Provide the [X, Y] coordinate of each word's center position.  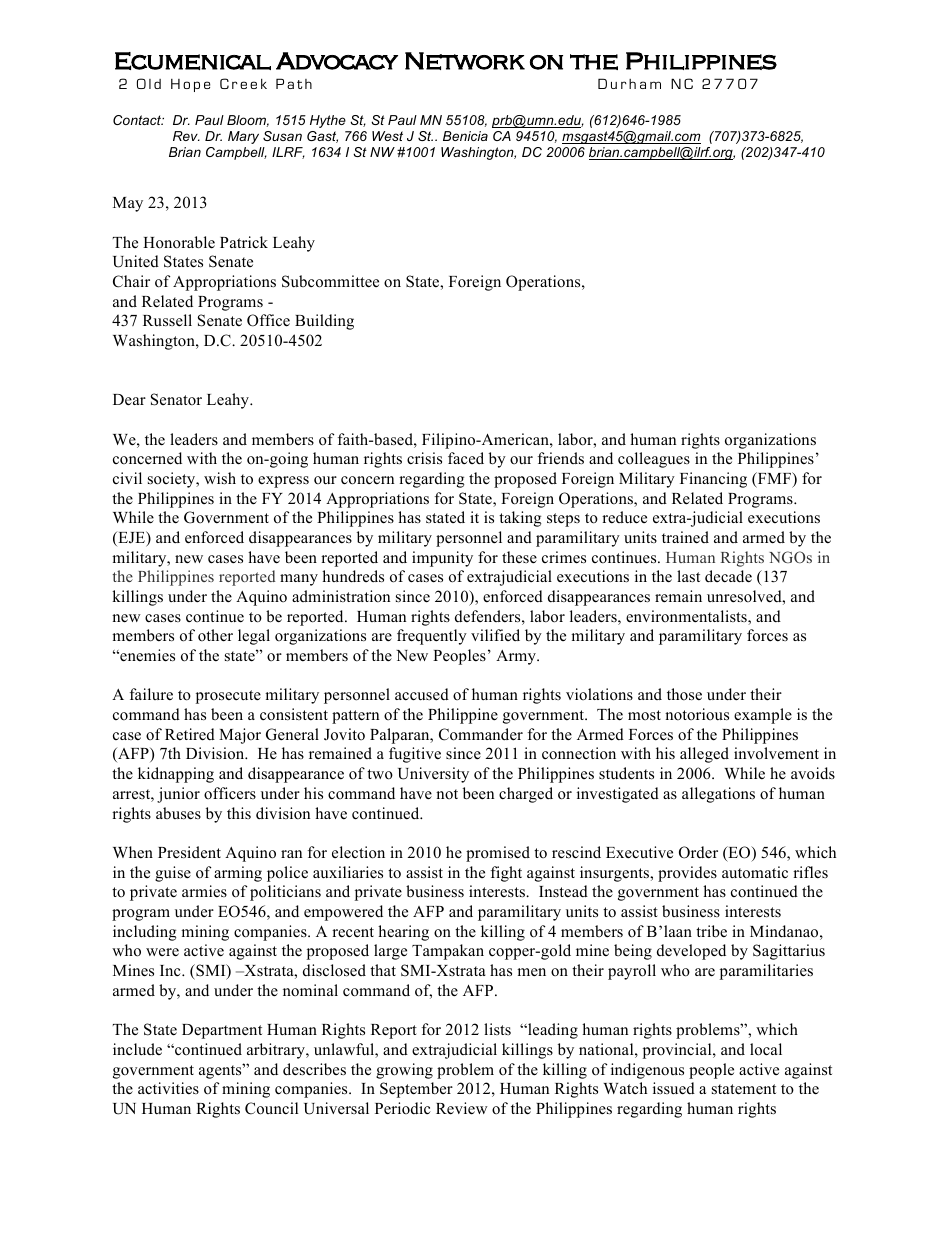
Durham [629, 83]
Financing [713, 480]
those [684, 694]
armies [204, 891]
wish [220, 478]
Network [465, 61]
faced [466, 458]
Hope [190, 85]
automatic [755, 872]
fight [506, 874]
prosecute [228, 697]
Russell [167, 320]
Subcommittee [330, 281]
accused [422, 694]
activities [168, 1088]
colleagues [654, 460]
